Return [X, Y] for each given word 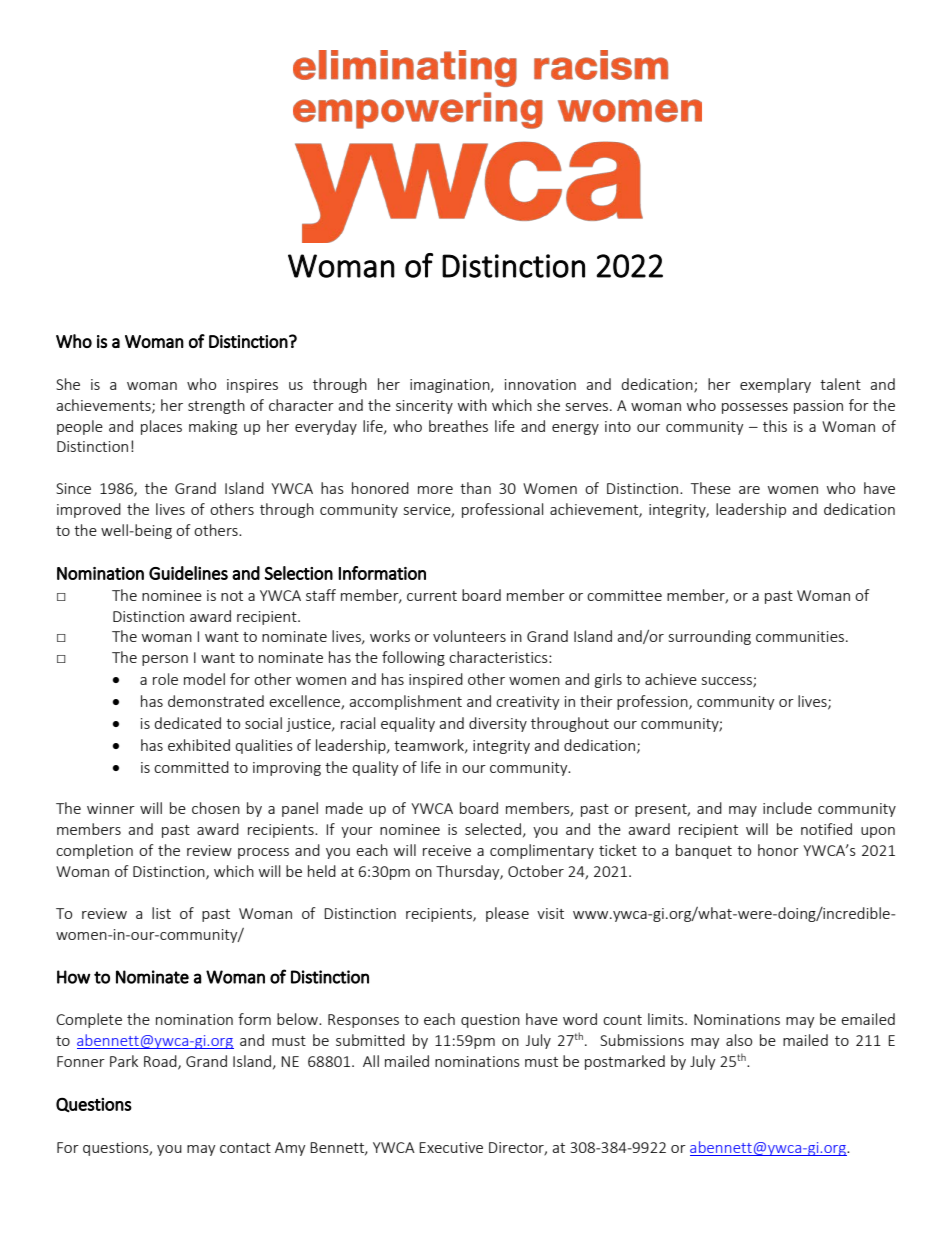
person [165, 660]
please [507, 914]
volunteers [469, 636]
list [161, 913]
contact [245, 1148]
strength [216, 406]
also [739, 1040]
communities [800, 636]
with [472, 405]
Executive [451, 1147]
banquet [704, 851]
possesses [755, 408]
